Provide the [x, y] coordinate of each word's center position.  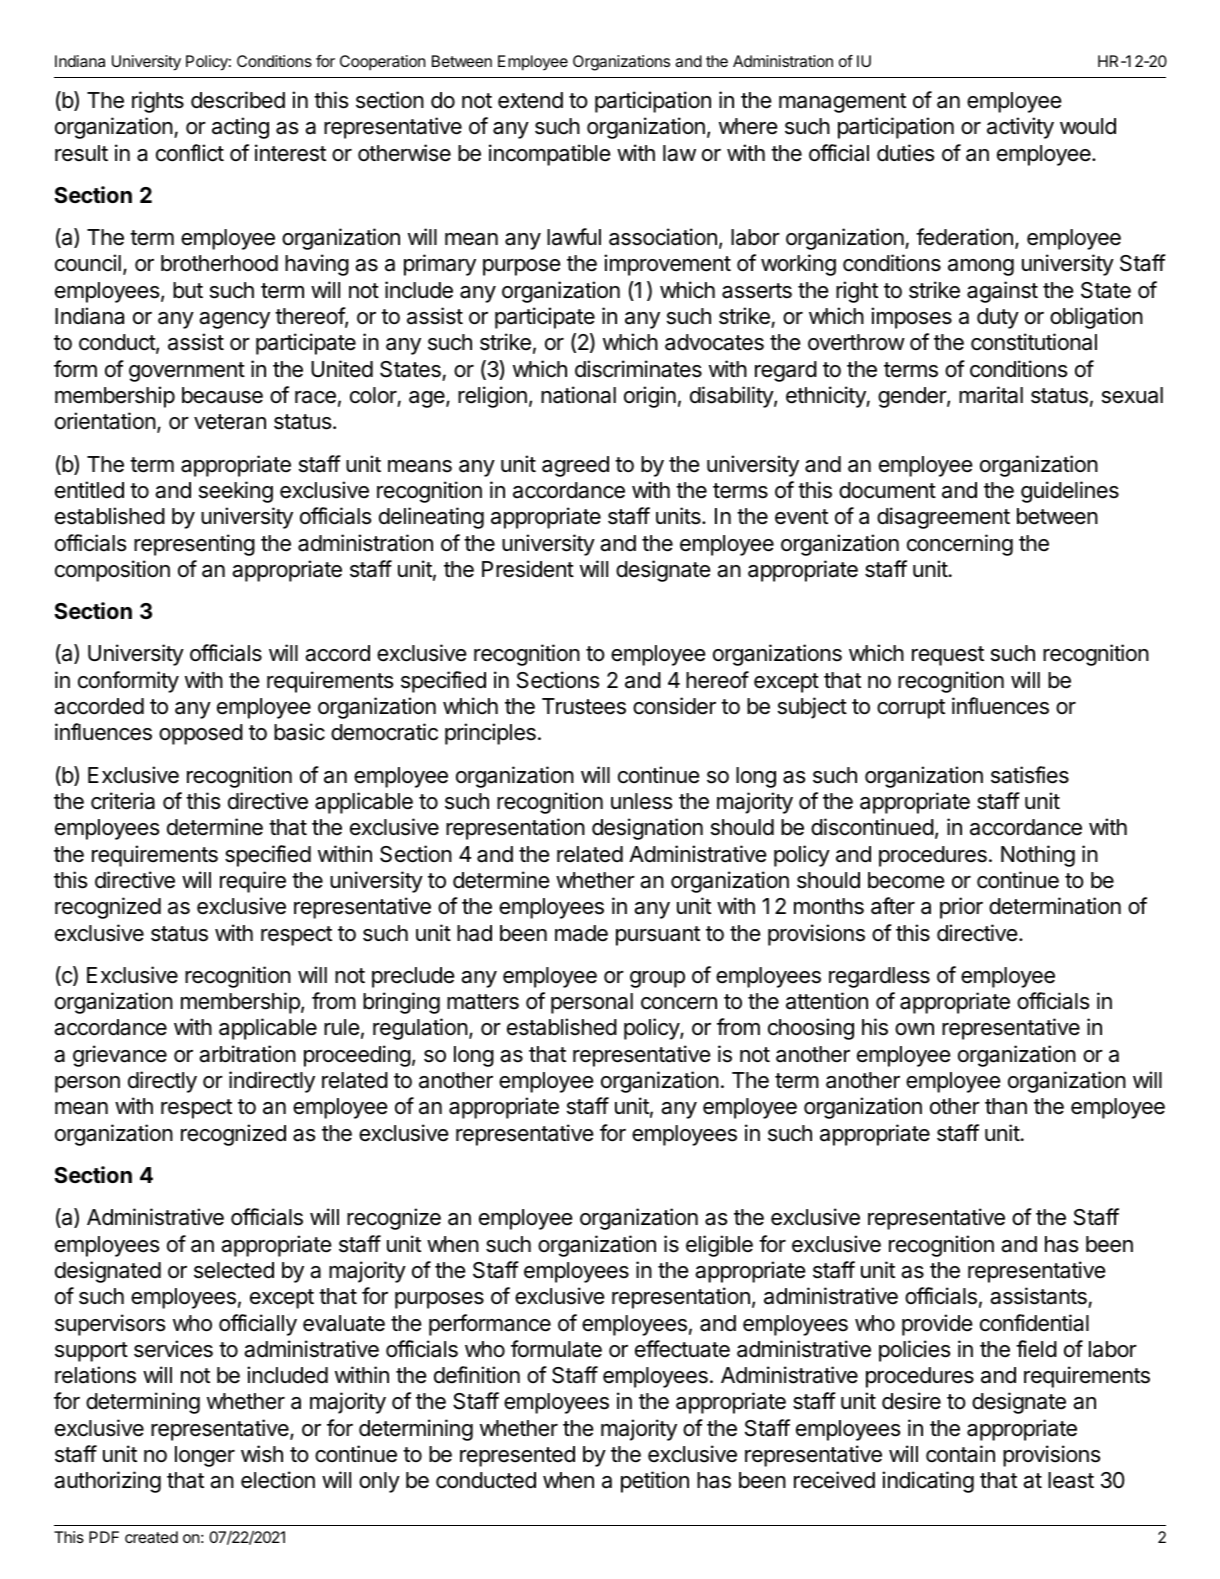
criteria [123, 801]
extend [530, 100]
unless [641, 801]
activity [1020, 128]
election [278, 1480]
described [238, 100]
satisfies [1030, 775]
